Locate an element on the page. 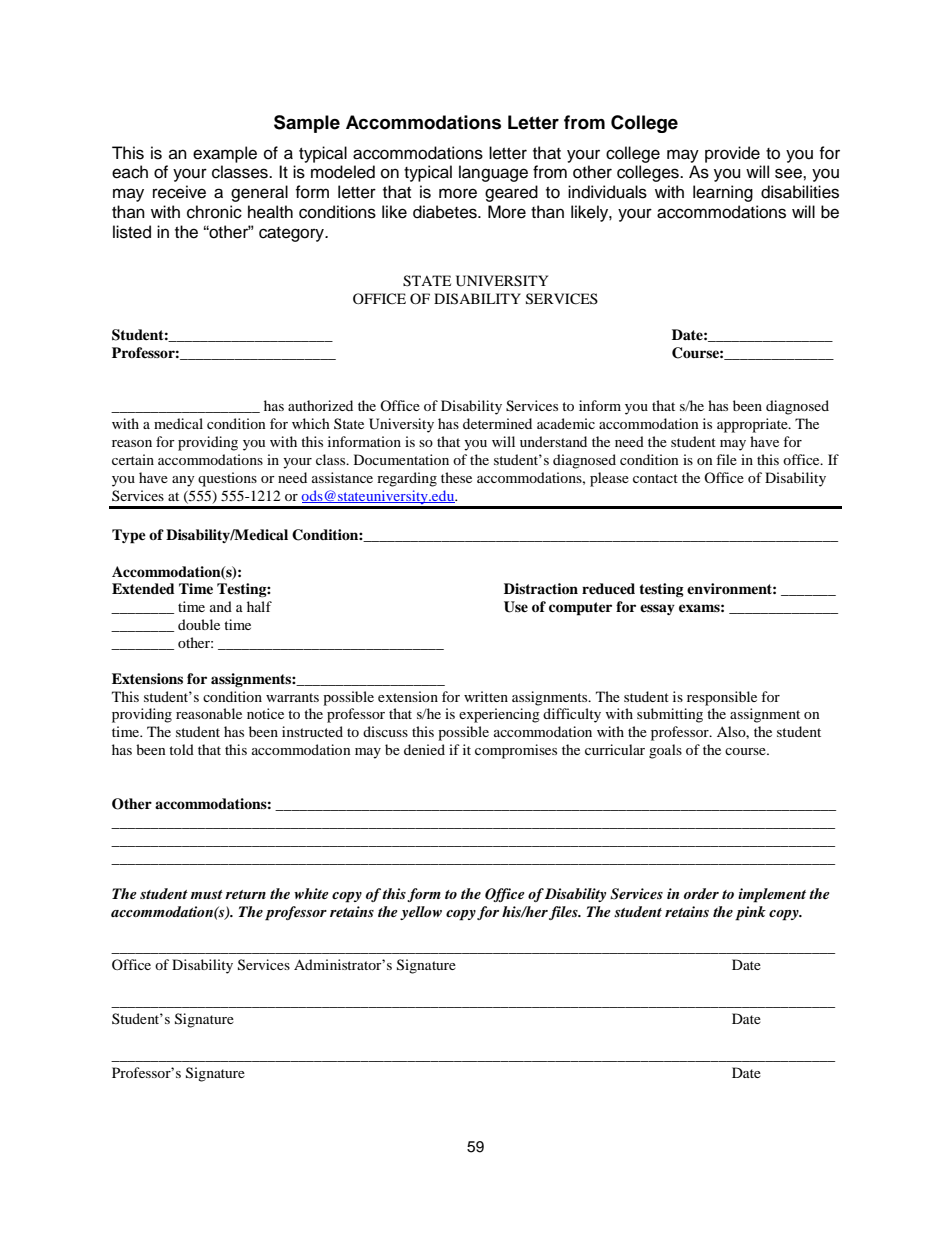 Image resolution: width=952 pixels, height=1233 pixels. order is located at coordinates (701, 893).
